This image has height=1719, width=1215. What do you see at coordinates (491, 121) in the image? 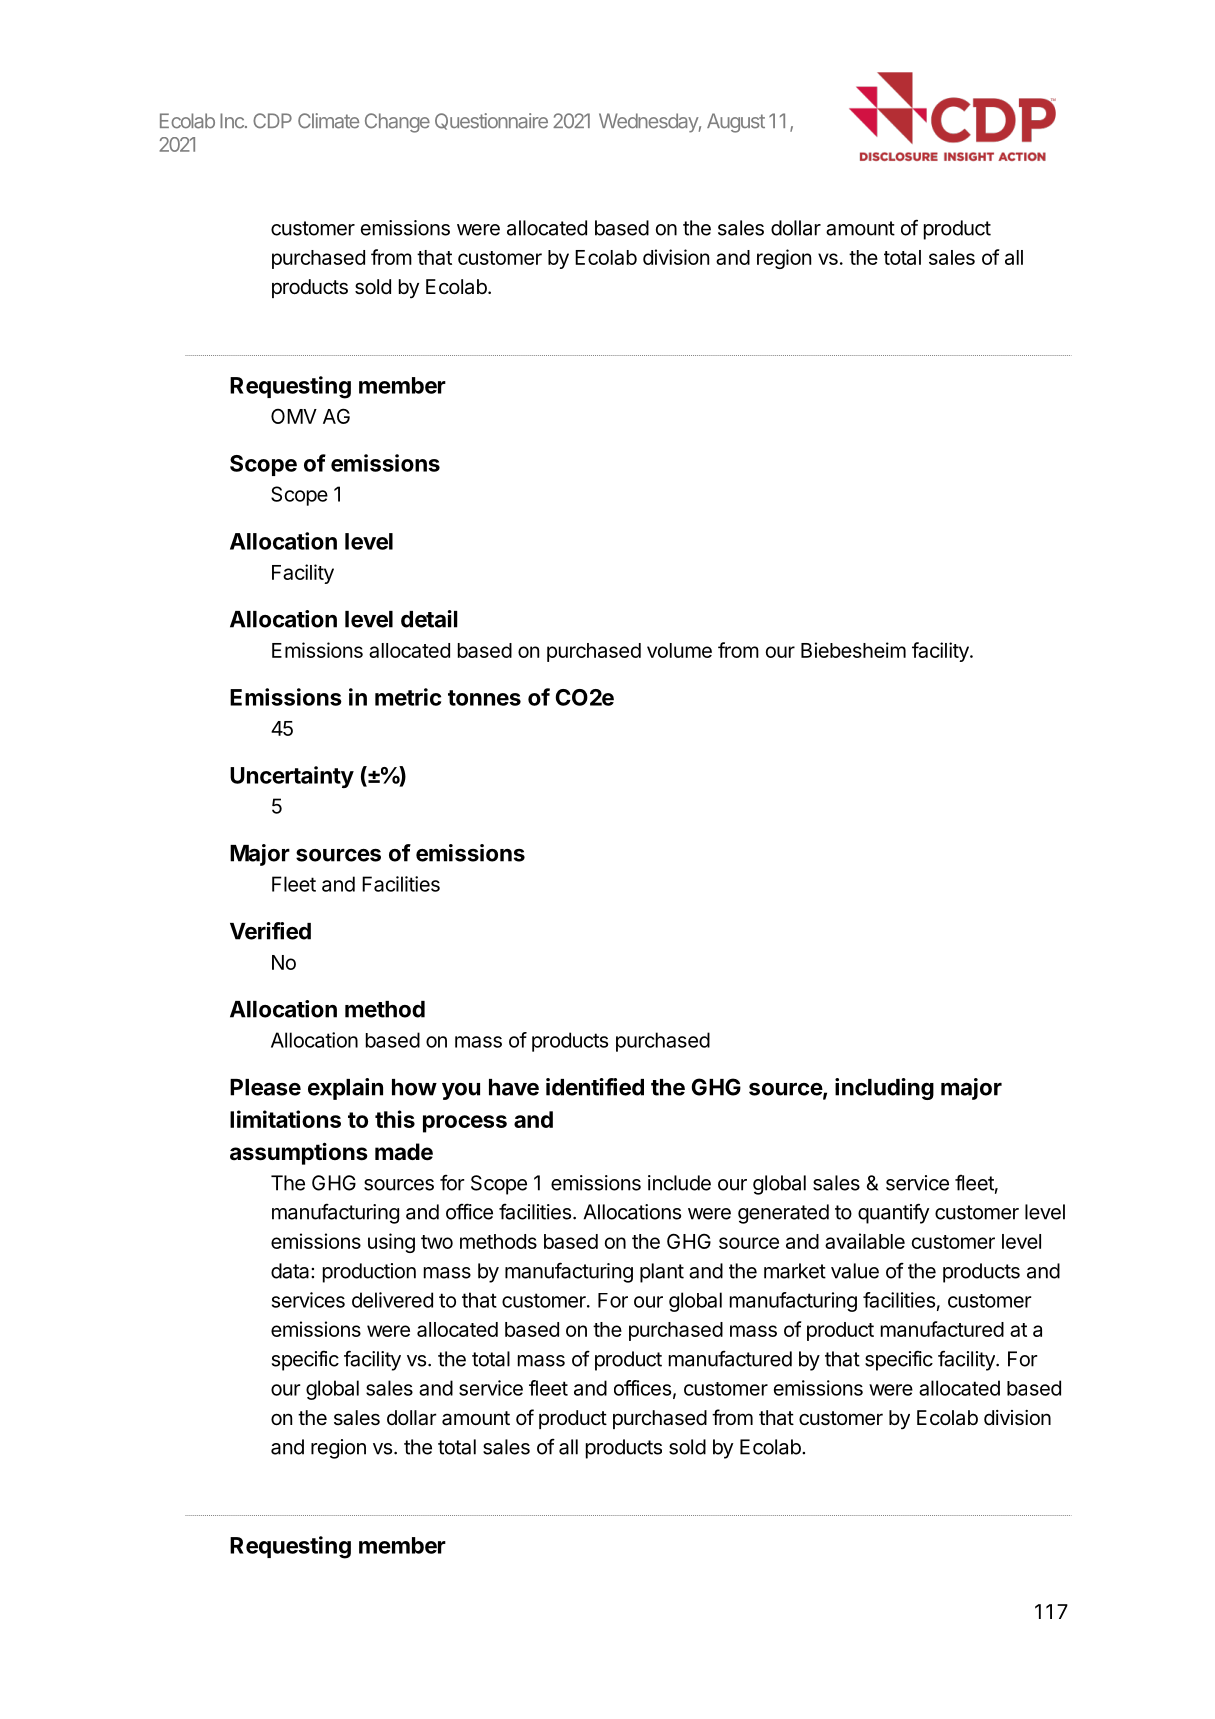
I see `Questionnaire` at bounding box center [491, 121].
